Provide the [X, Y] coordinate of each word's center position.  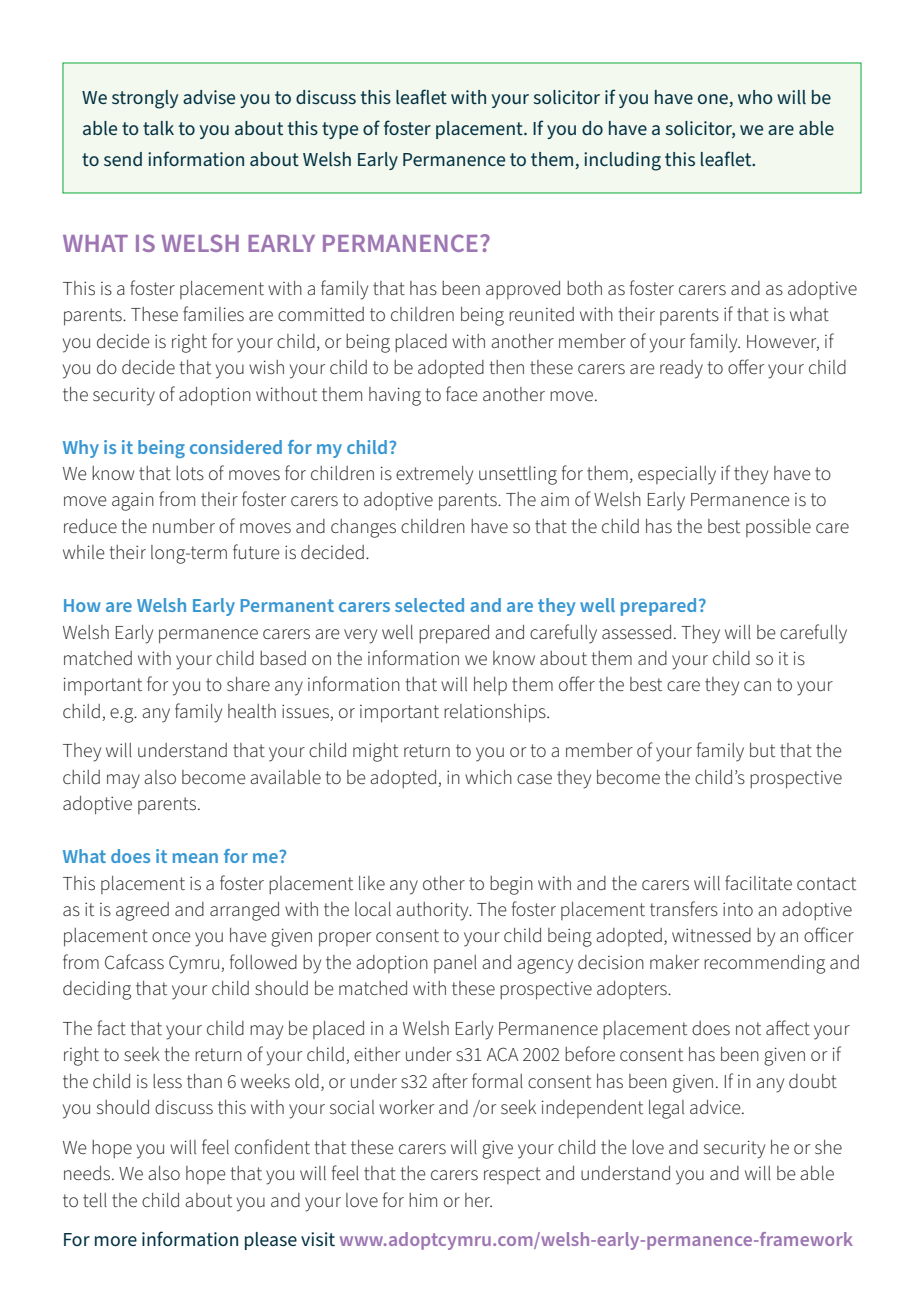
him [423, 1200]
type [340, 130]
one [714, 100]
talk [158, 128]
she [828, 1147]
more [116, 1241]
